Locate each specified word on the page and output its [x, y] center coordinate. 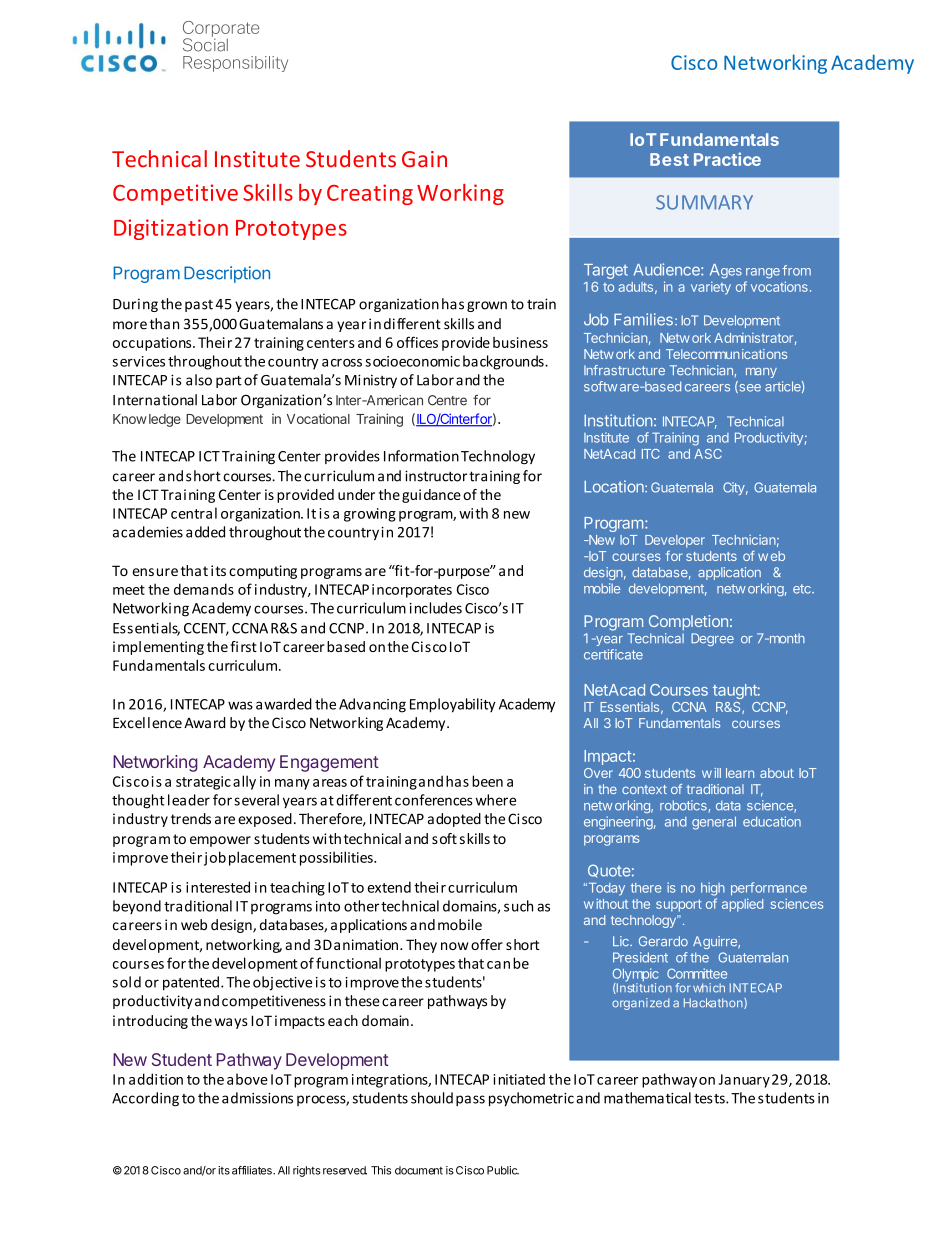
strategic [203, 783]
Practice [727, 159]
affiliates [253, 1170]
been [487, 781]
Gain [424, 159]
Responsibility [235, 64]
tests [710, 1099]
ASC [708, 454]
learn [740, 773]
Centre [447, 400]
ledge [165, 420]
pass [470, 1100]
